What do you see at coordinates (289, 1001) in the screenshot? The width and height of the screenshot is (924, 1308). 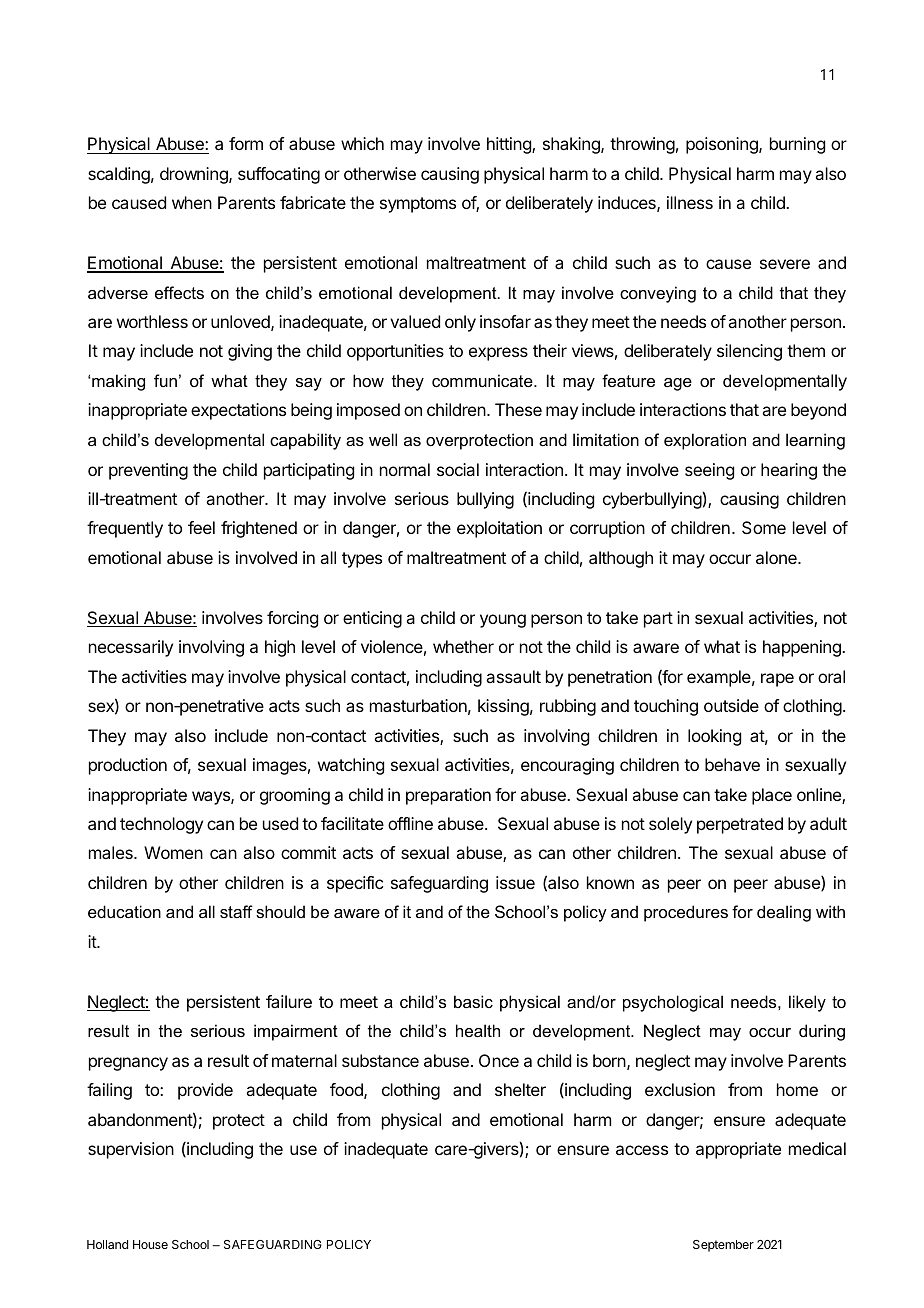 I see `failure` at bounding box center [289, 1001].
